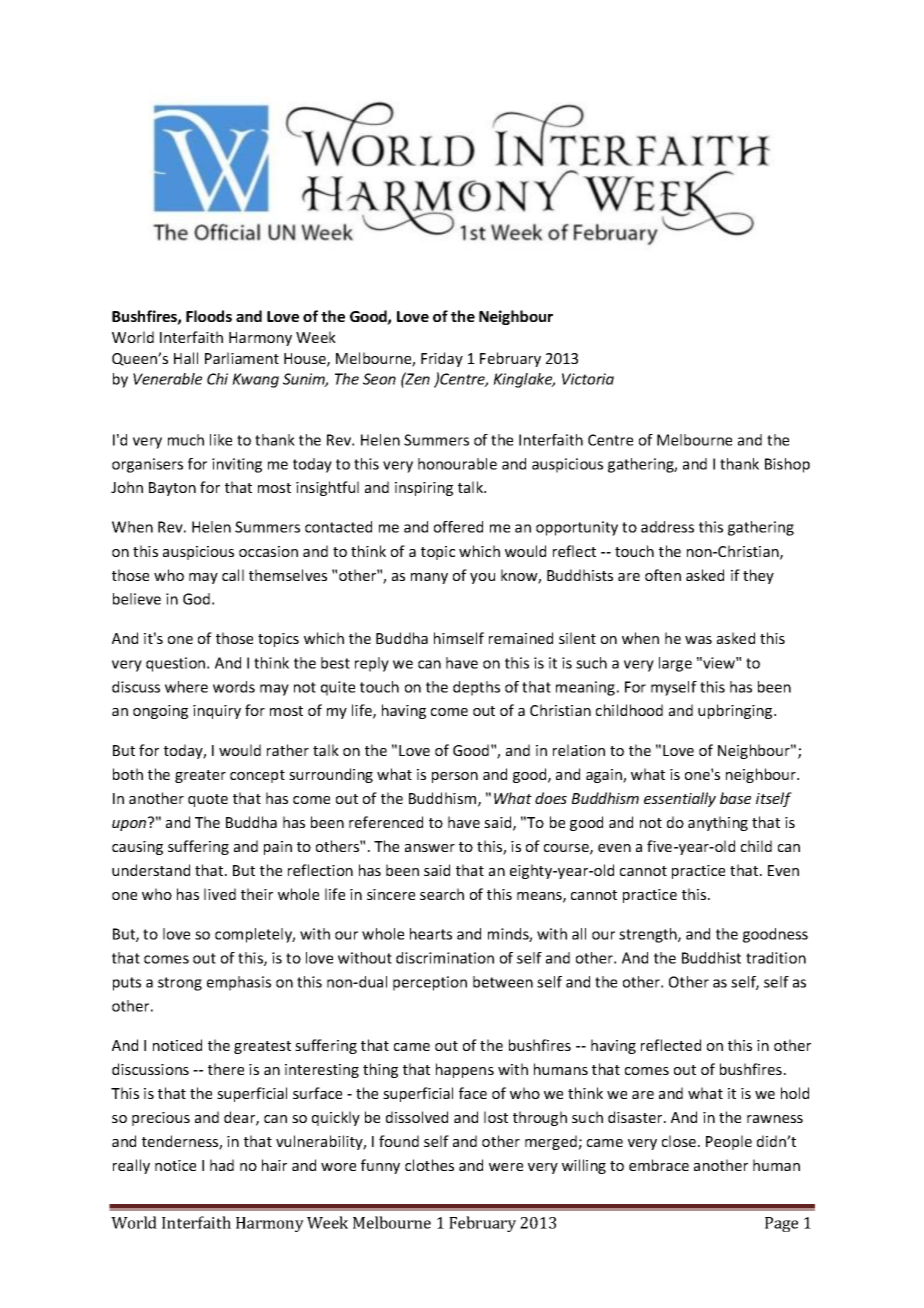  I want to click on Hall, so click(186, 358).
